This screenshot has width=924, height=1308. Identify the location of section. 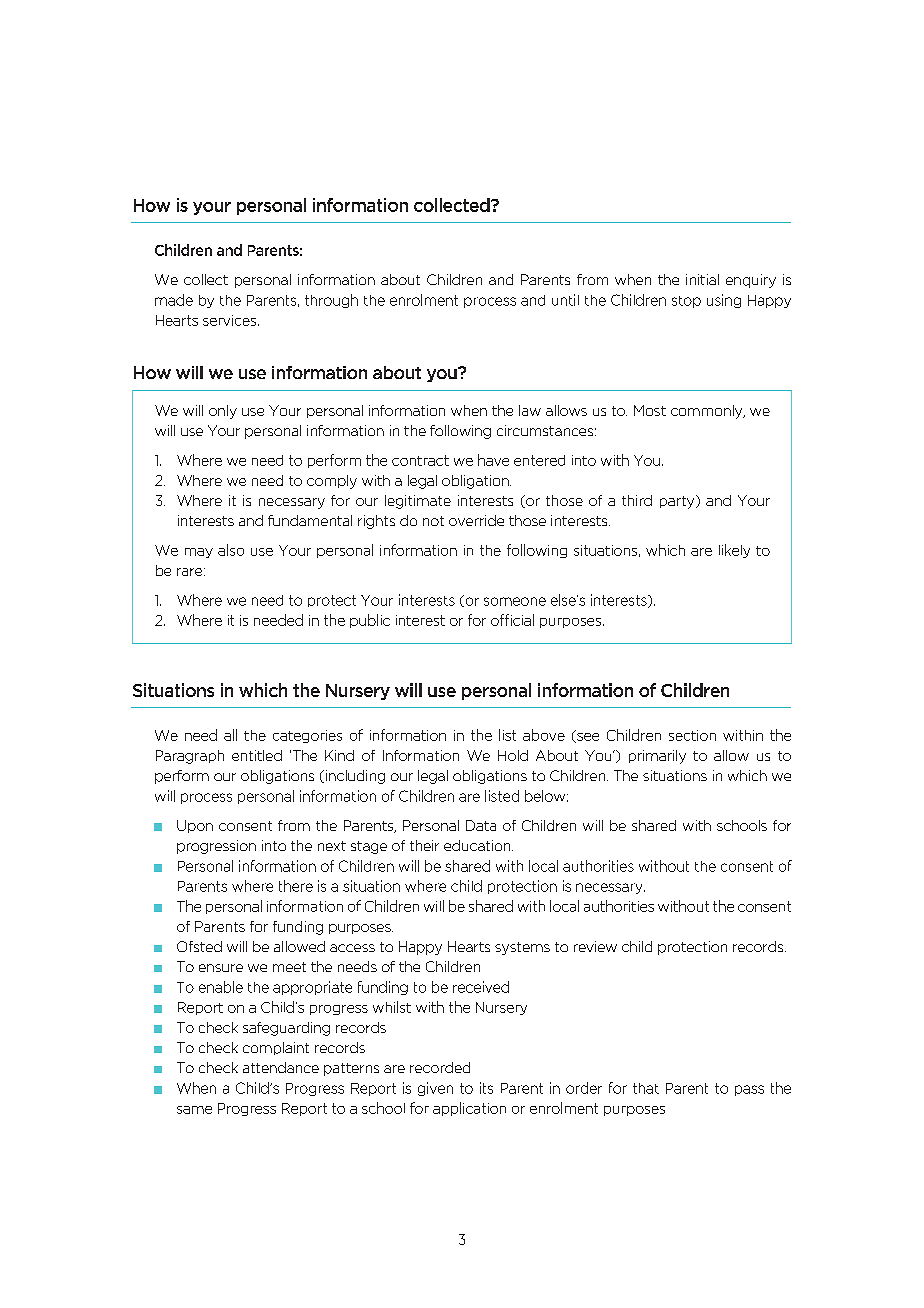
(692, 735).
